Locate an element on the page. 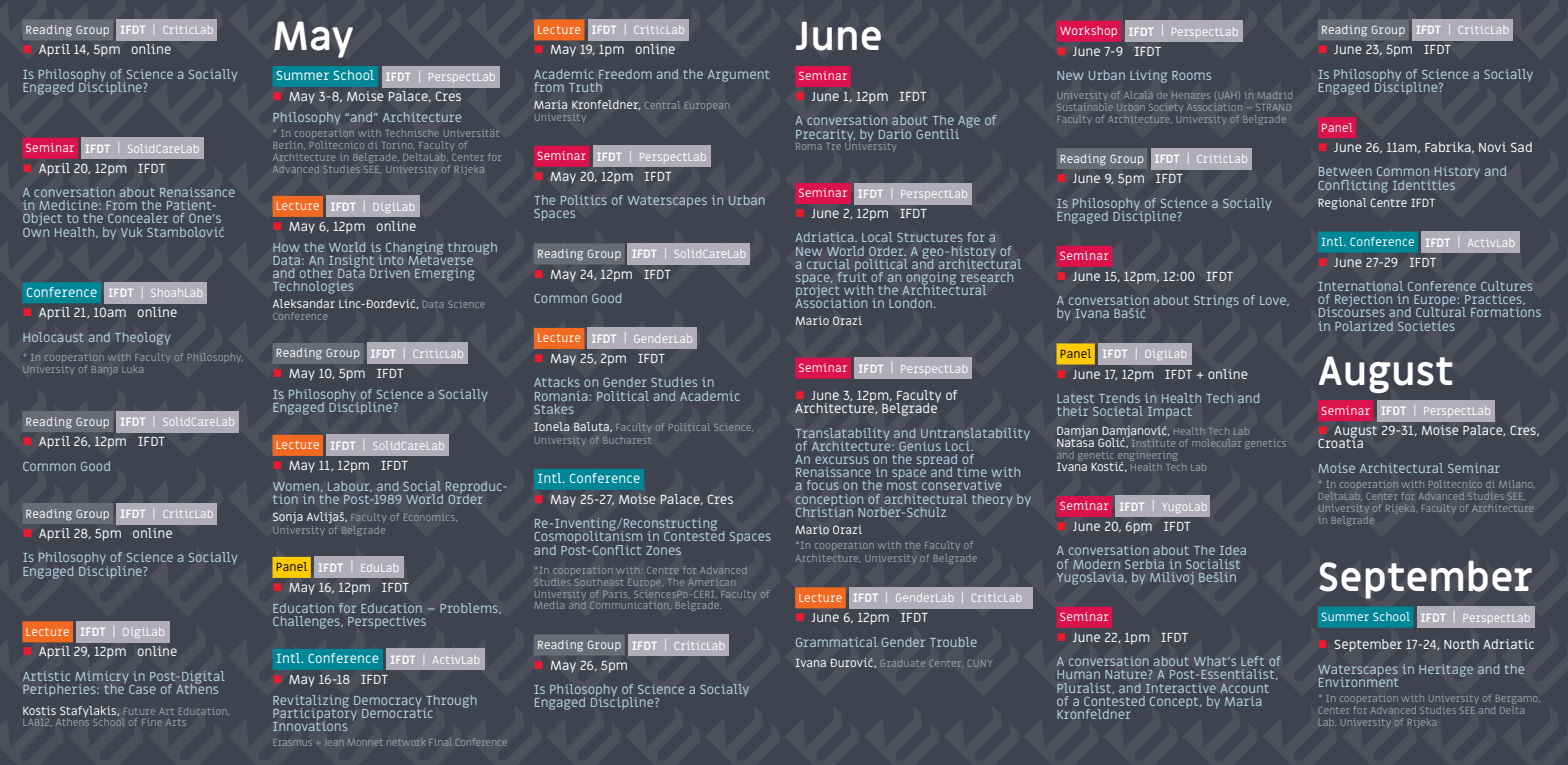 The width and height of the image is (1568, 765). Croatia is located at coordinates (1340, 442).
